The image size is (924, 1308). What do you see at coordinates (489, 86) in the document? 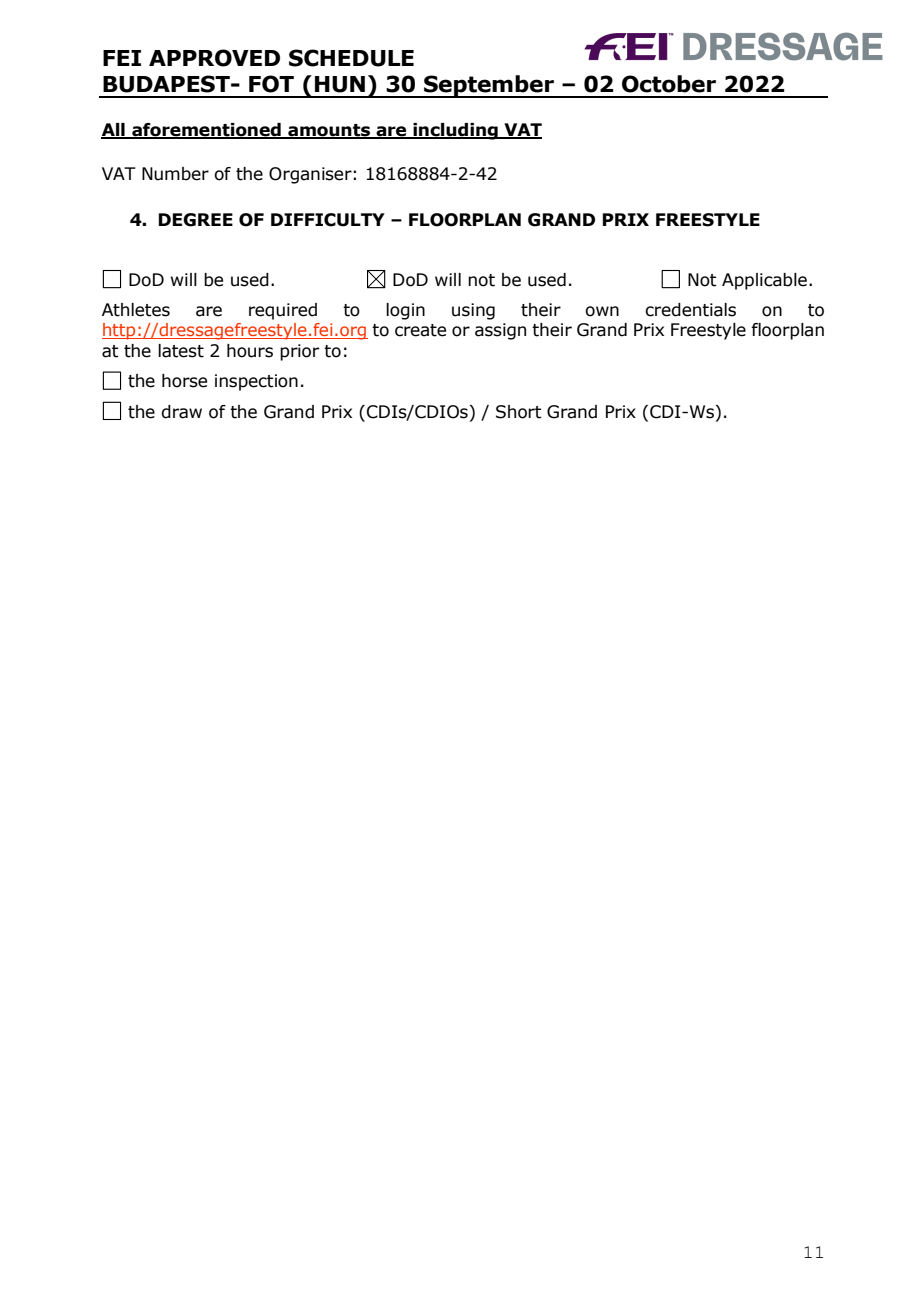
I see `September` at bounding box center [489, 86].
